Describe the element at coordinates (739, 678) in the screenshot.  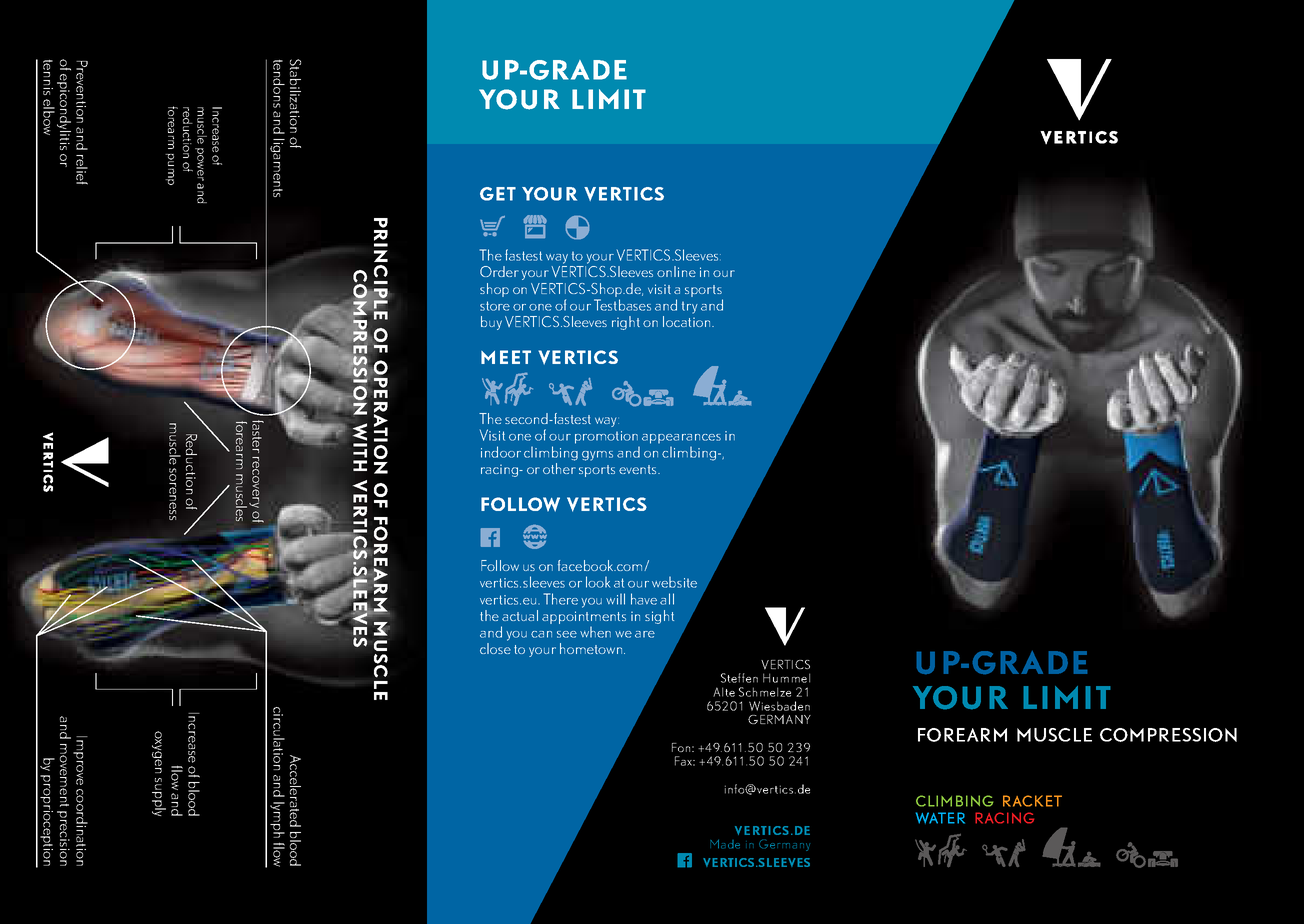
I see `Steffen` at that location.
